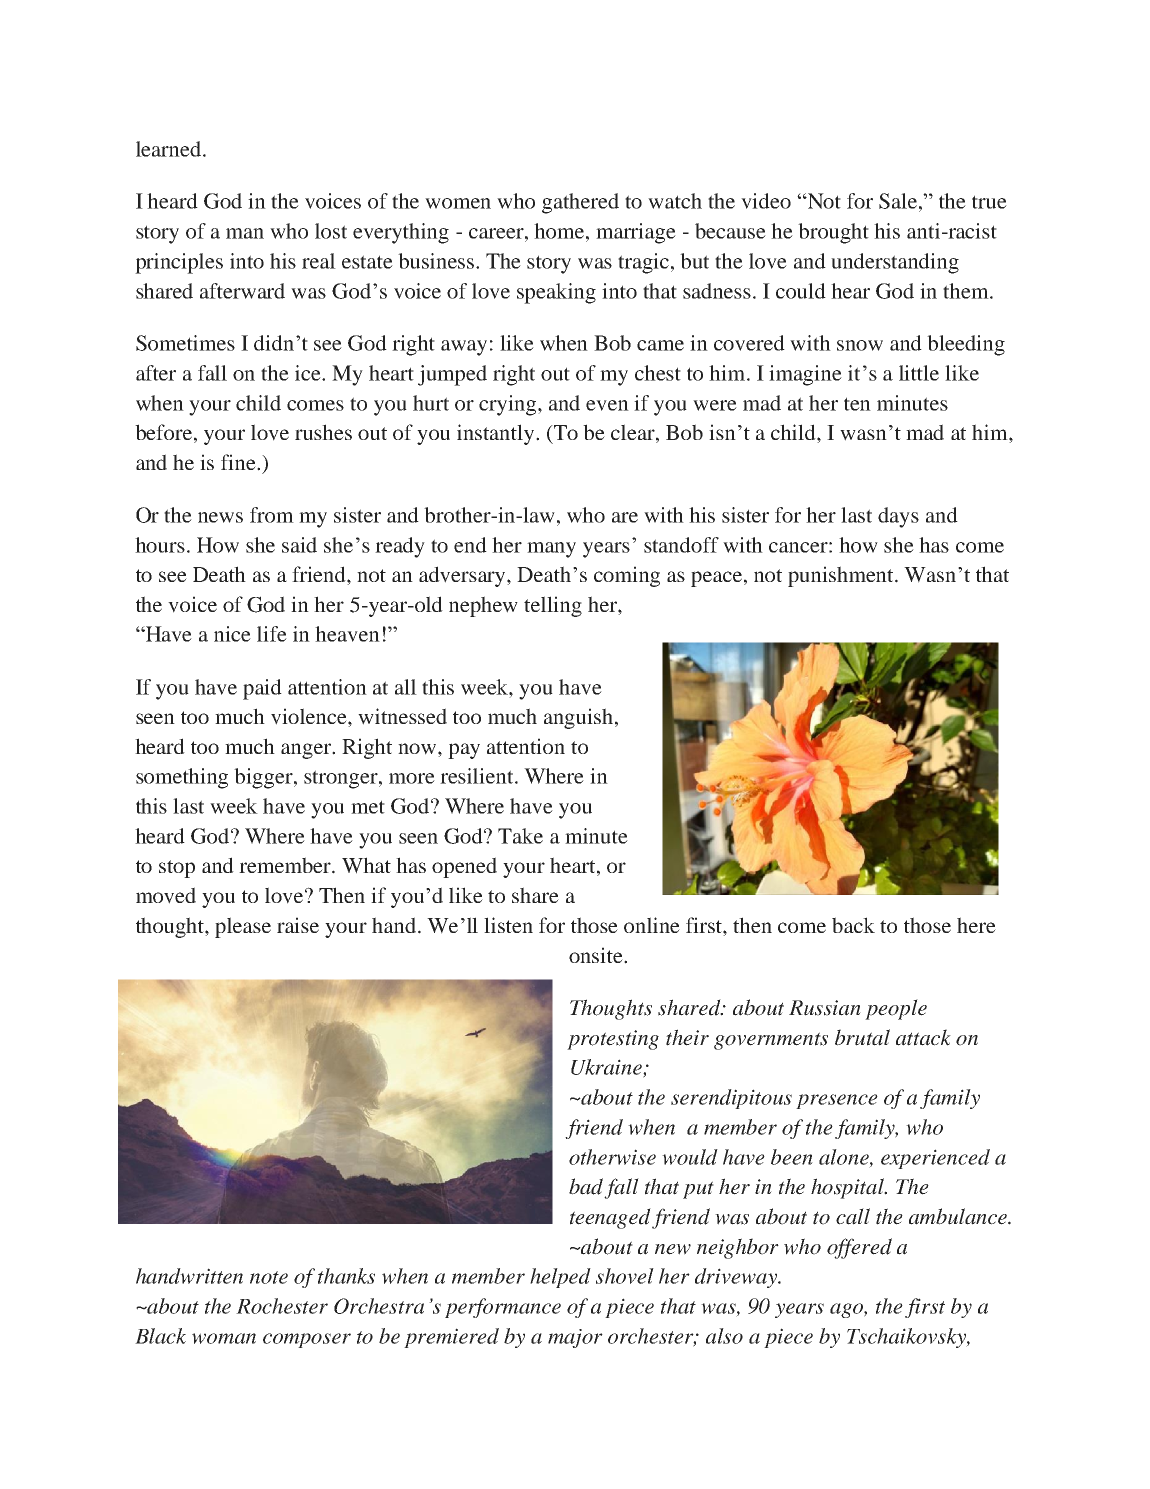  I want to click on lost, so click(331, 231).
